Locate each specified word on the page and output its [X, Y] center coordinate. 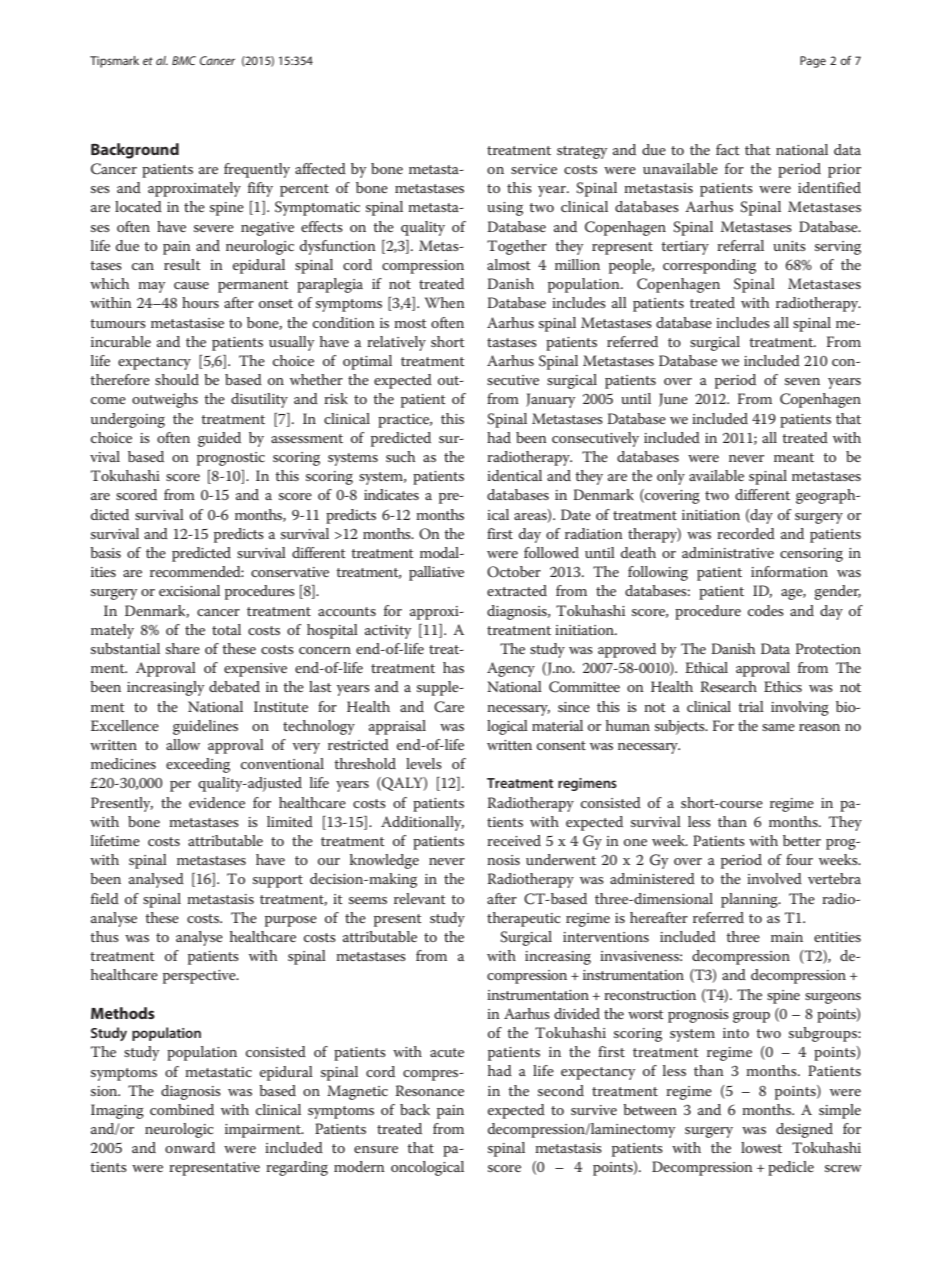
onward [190, 1147]
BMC [184, 60]
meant [794, 457]
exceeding [198, 765]
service [534, 169]
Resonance [429, 1090]
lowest [761, 1147]
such [400, 456]
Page [813, 62]
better [802, 840]
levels [424, 763]
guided [219, 439]
